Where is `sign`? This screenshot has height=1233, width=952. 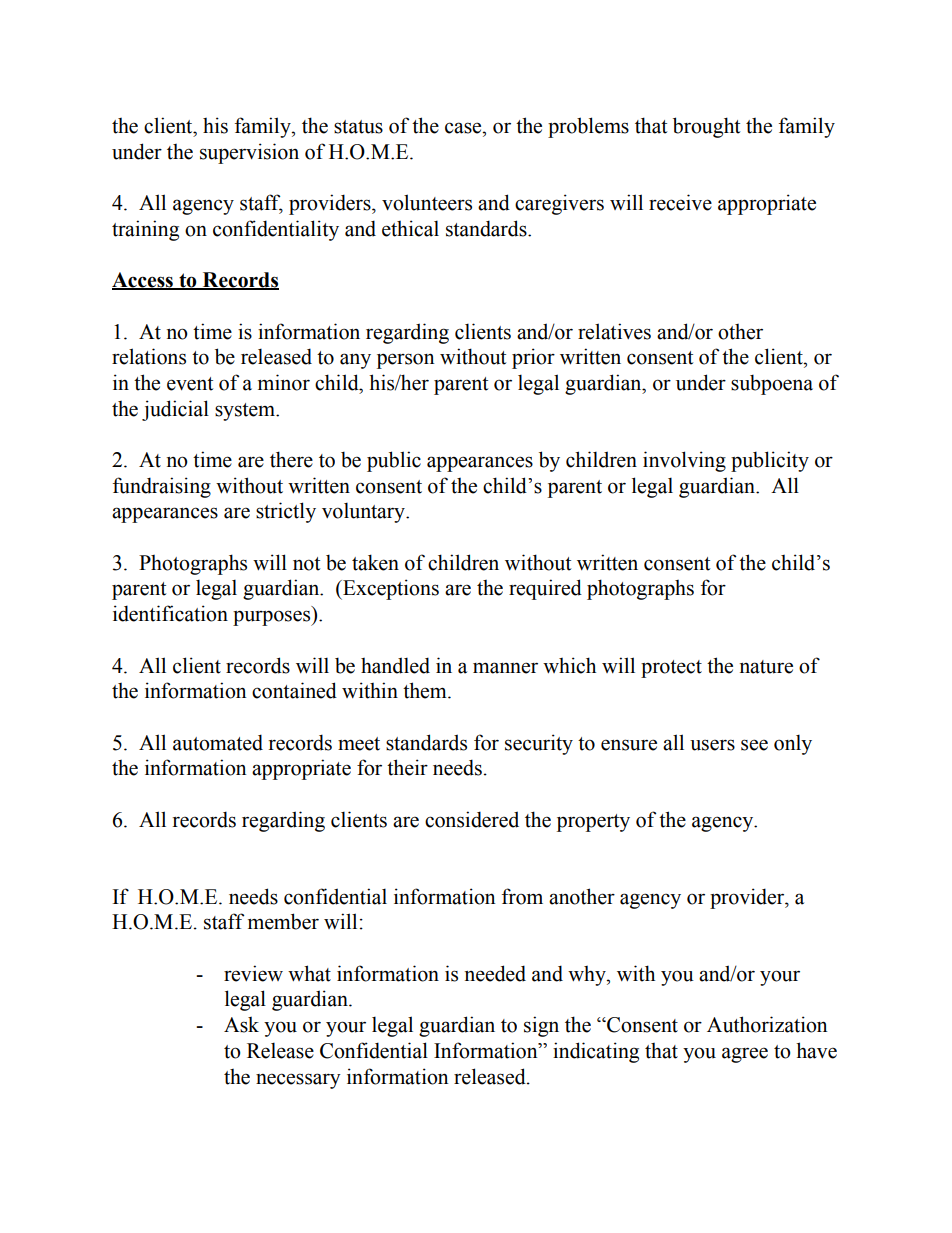
sign is located at coordinates (541, 1026).
